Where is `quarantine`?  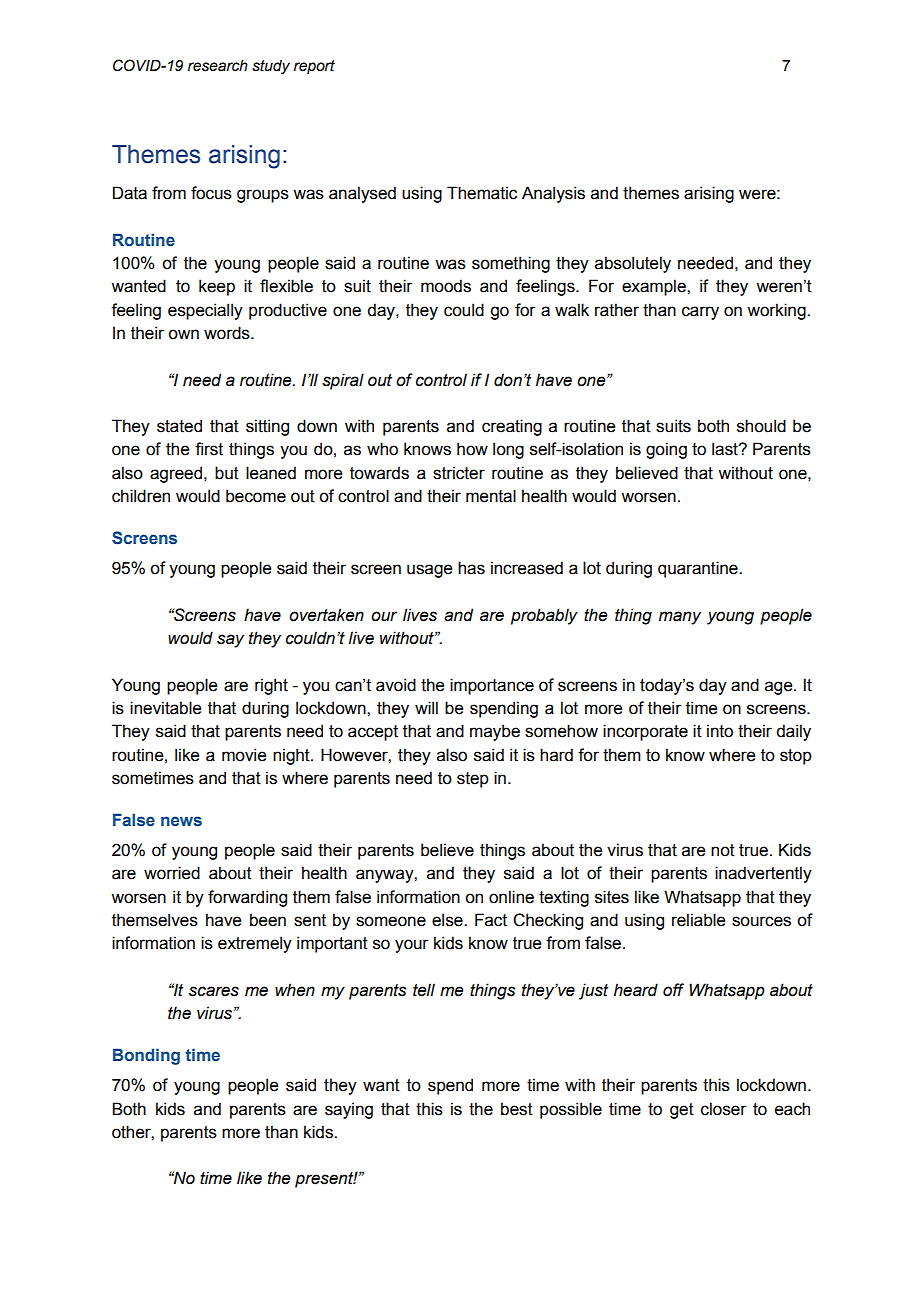 quarantine is located at coordinates (699, 569).
